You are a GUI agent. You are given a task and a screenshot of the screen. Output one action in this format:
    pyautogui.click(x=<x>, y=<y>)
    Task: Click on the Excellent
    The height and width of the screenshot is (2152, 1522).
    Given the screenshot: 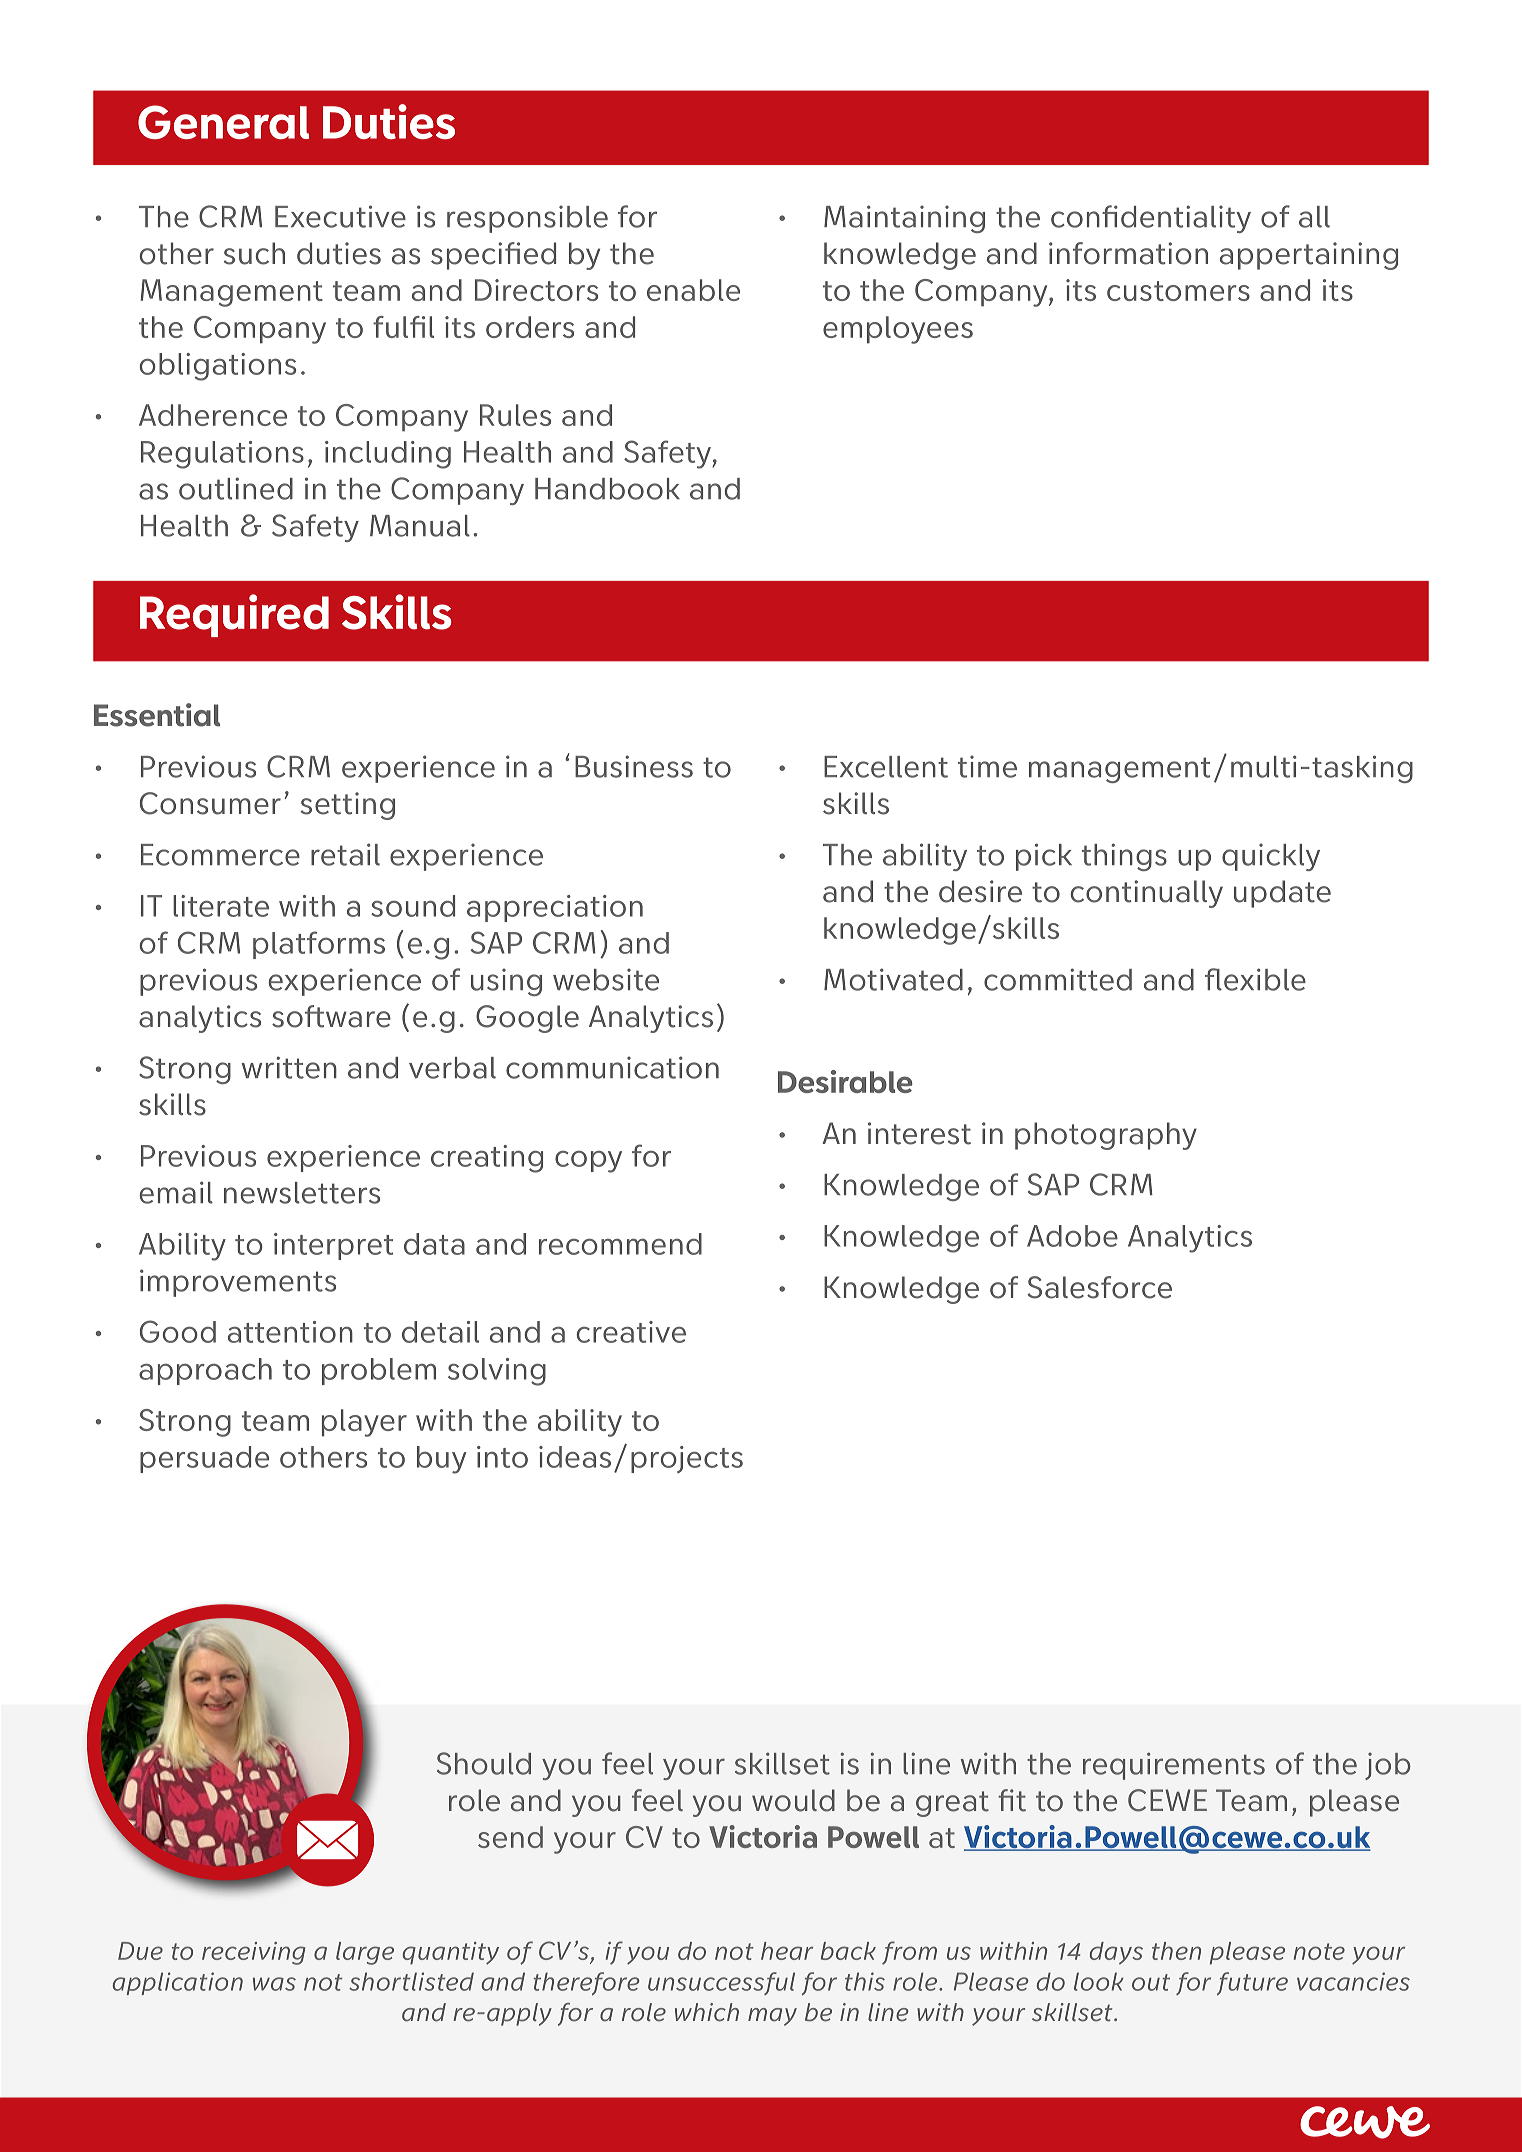 What is the action you would take?
    pyautogui.click(x=886, y=767)
